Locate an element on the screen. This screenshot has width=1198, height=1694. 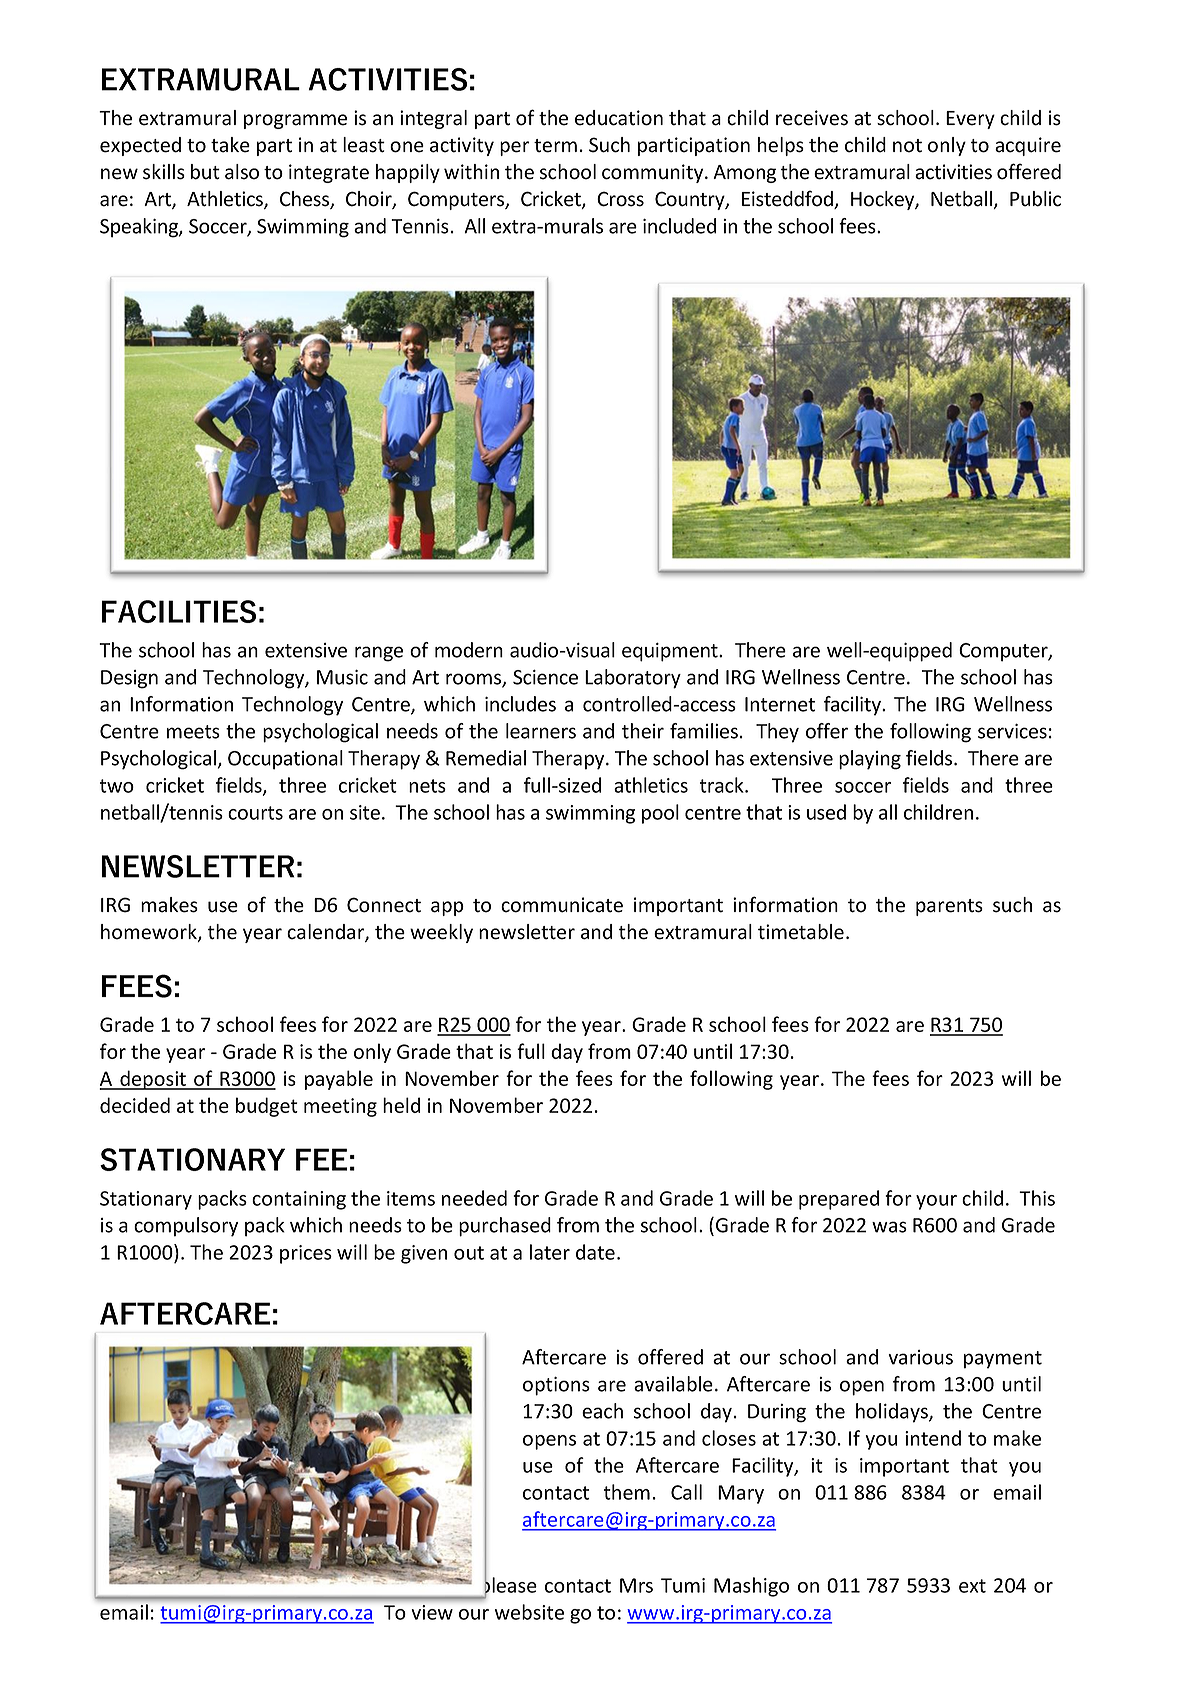
also is located at coordinates (242, 172).
